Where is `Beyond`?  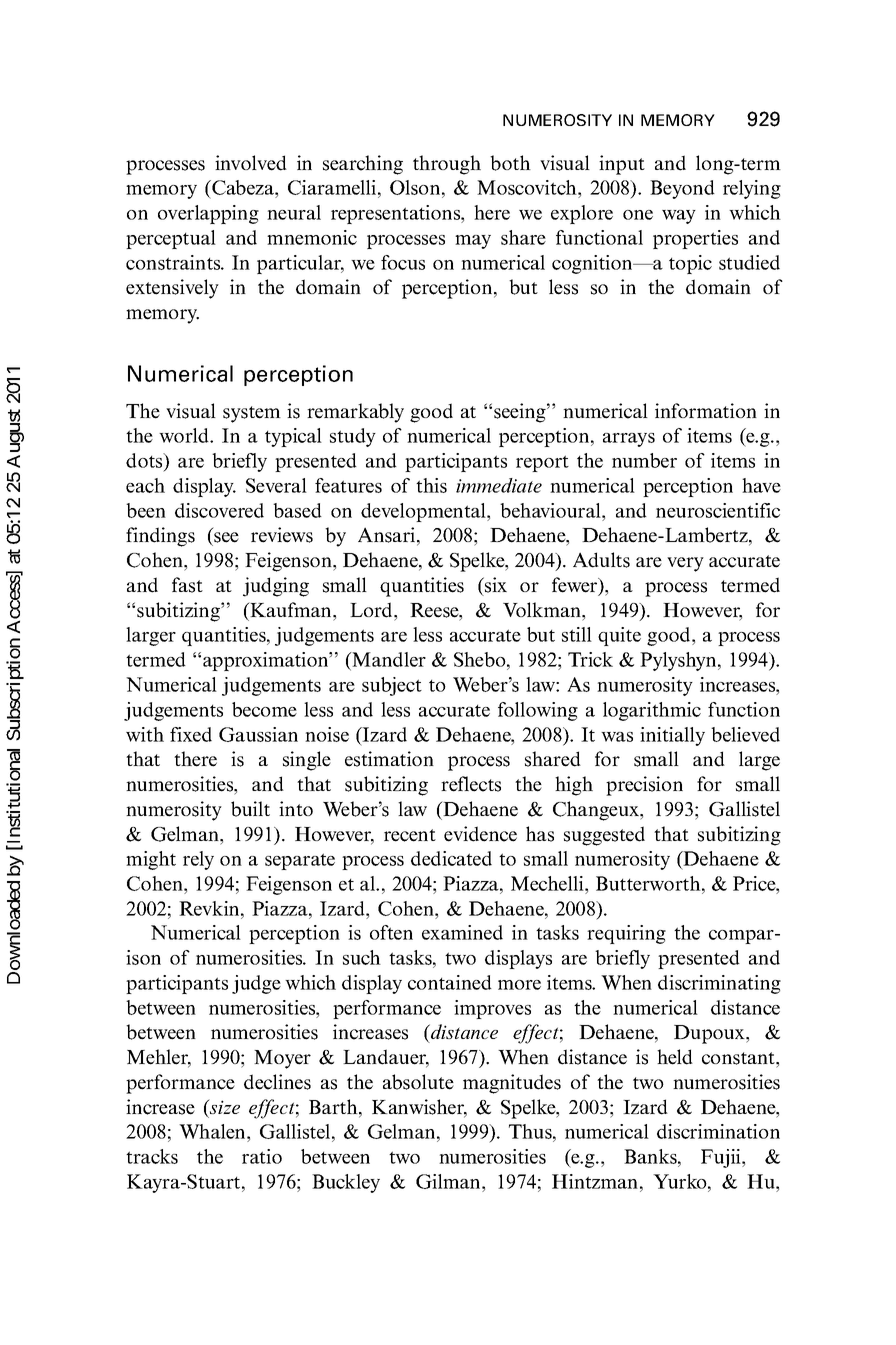
Beyond is located at coordinates (682, 189).
